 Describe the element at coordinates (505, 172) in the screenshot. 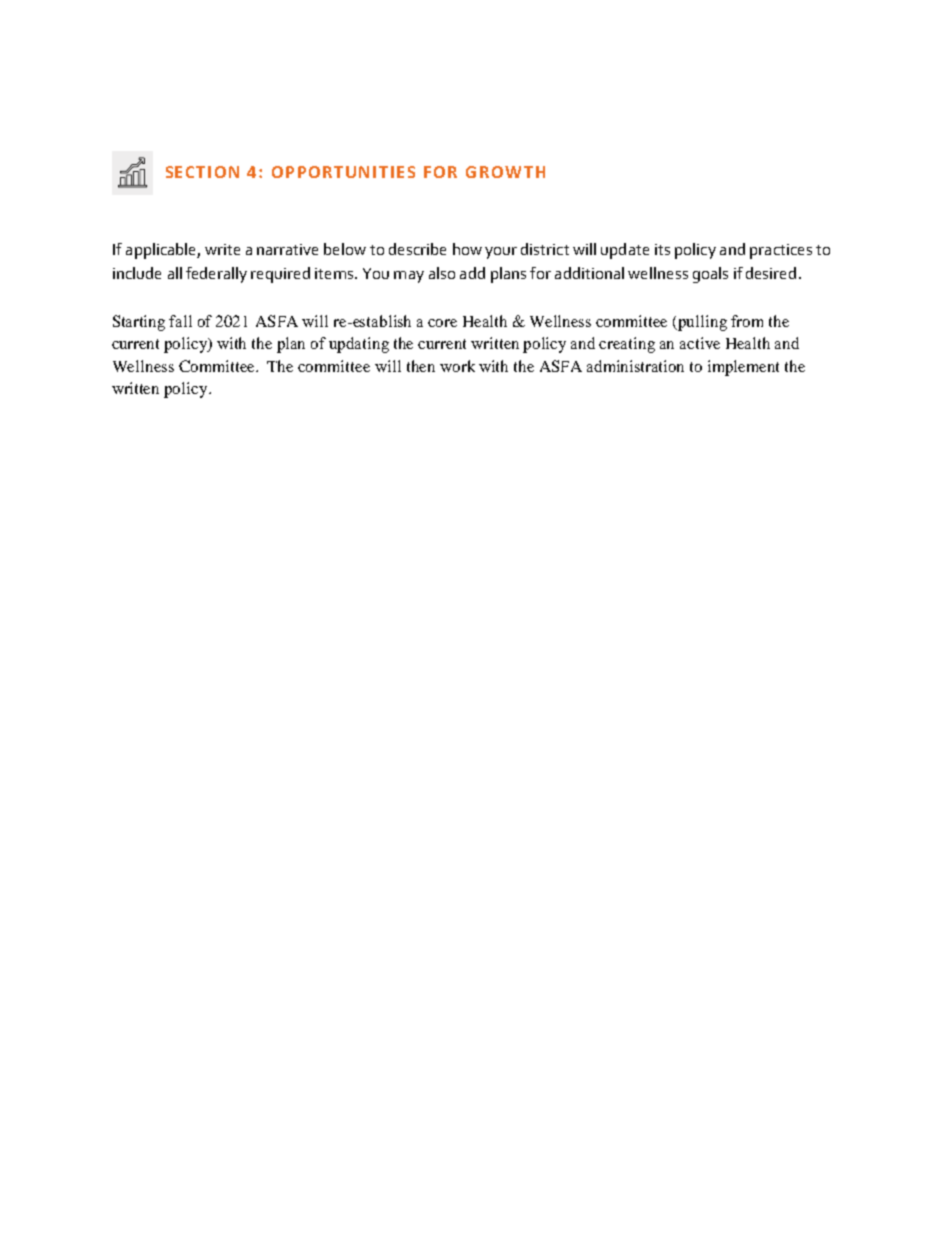

I see `GROWTH` at that location.
